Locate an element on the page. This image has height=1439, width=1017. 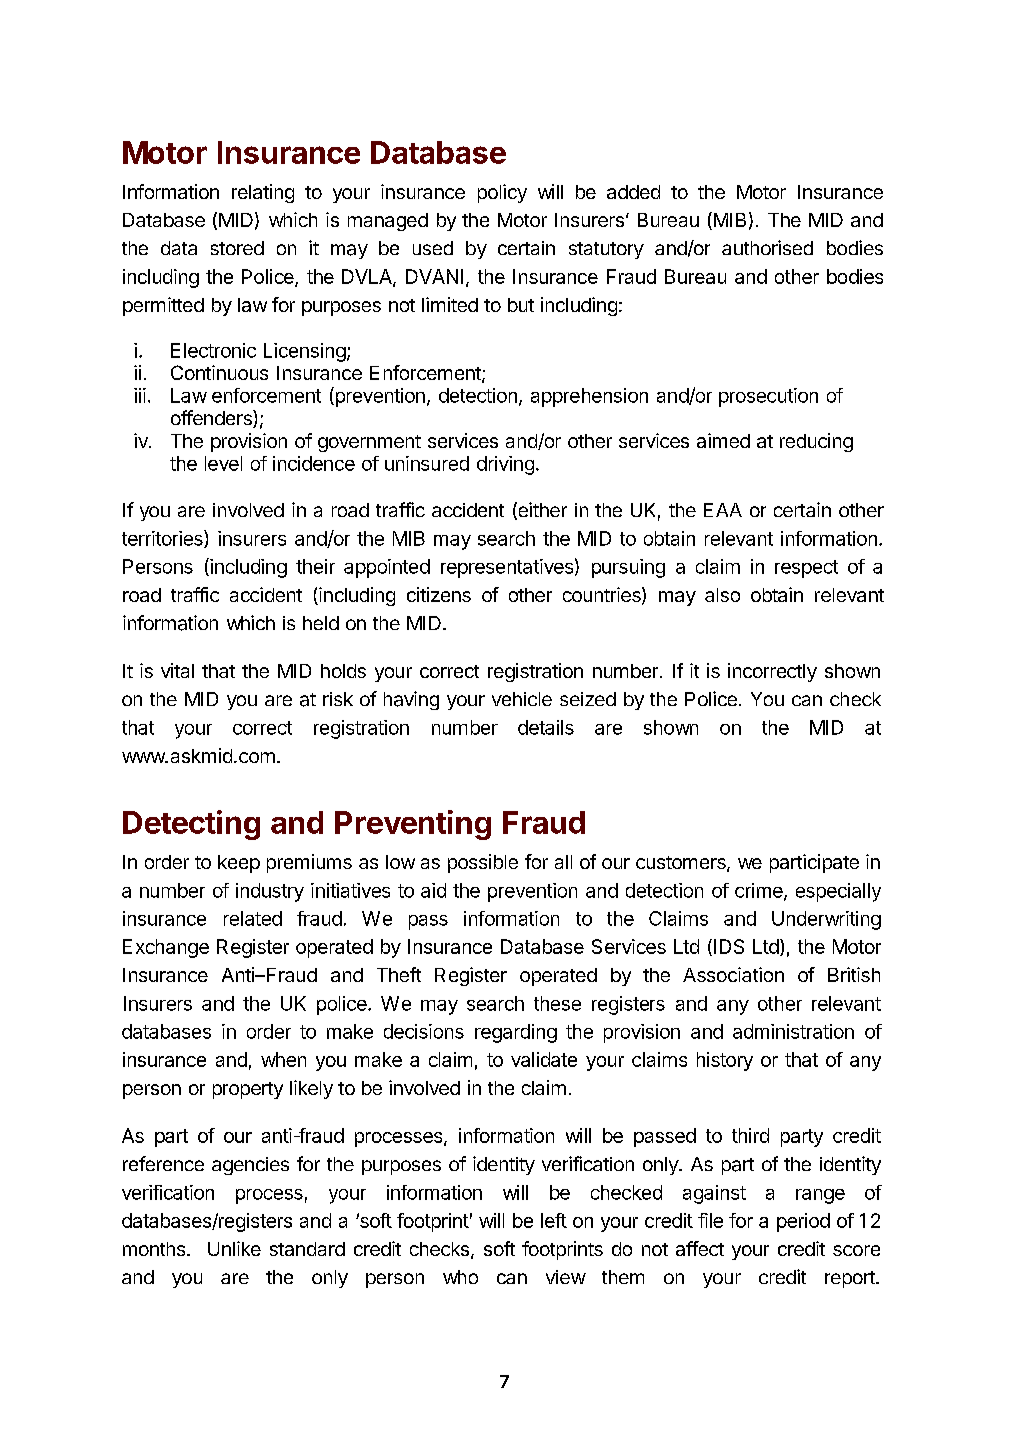
citizens is located at coordinates (439, 594).
